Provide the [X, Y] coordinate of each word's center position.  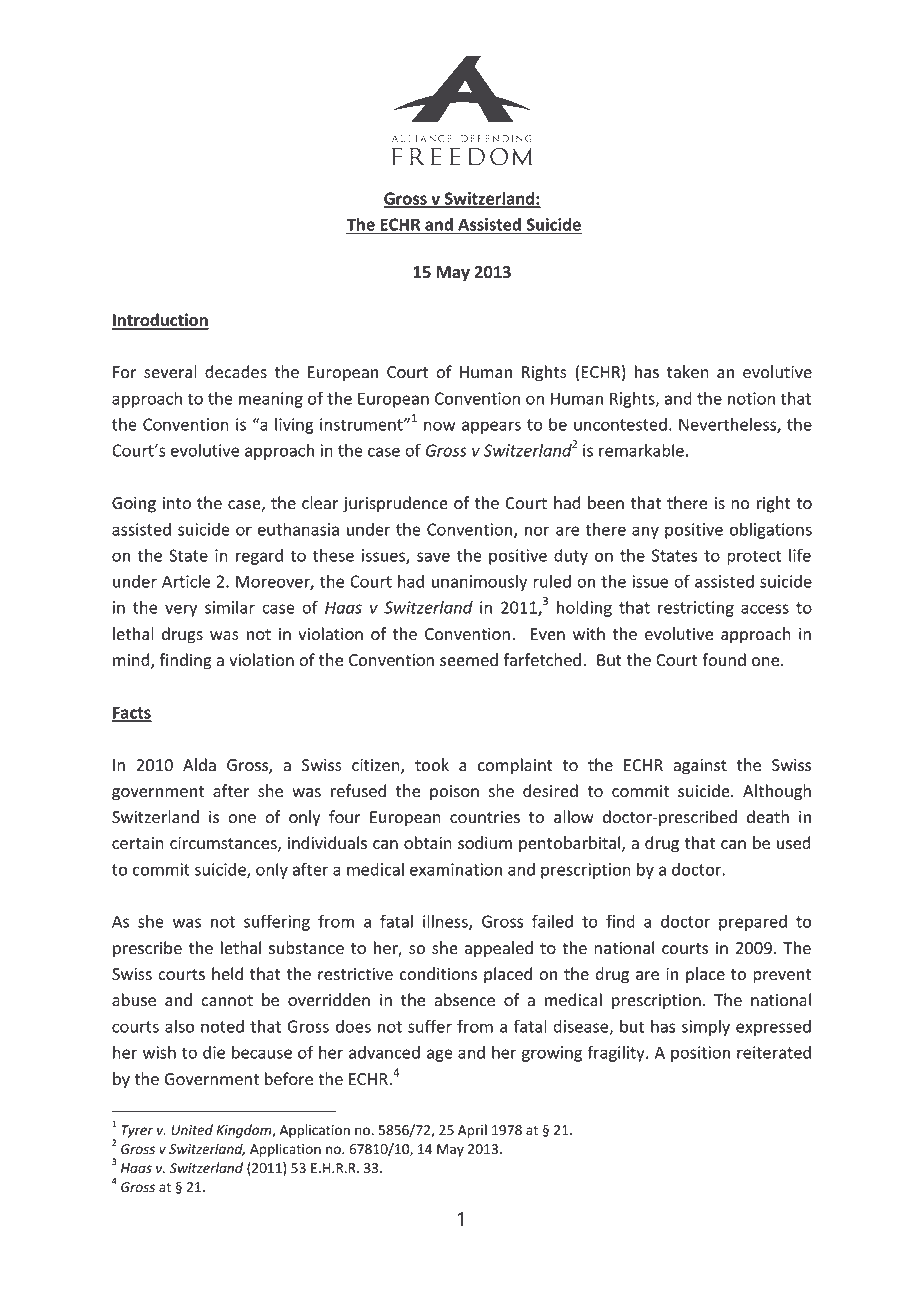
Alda [199, 765]
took [432, 765]
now [440, 426]
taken [688, 372]
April [472, 1131]
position [700, 1054]
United [192, 1130]
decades [236, 372]
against [700, 767]
